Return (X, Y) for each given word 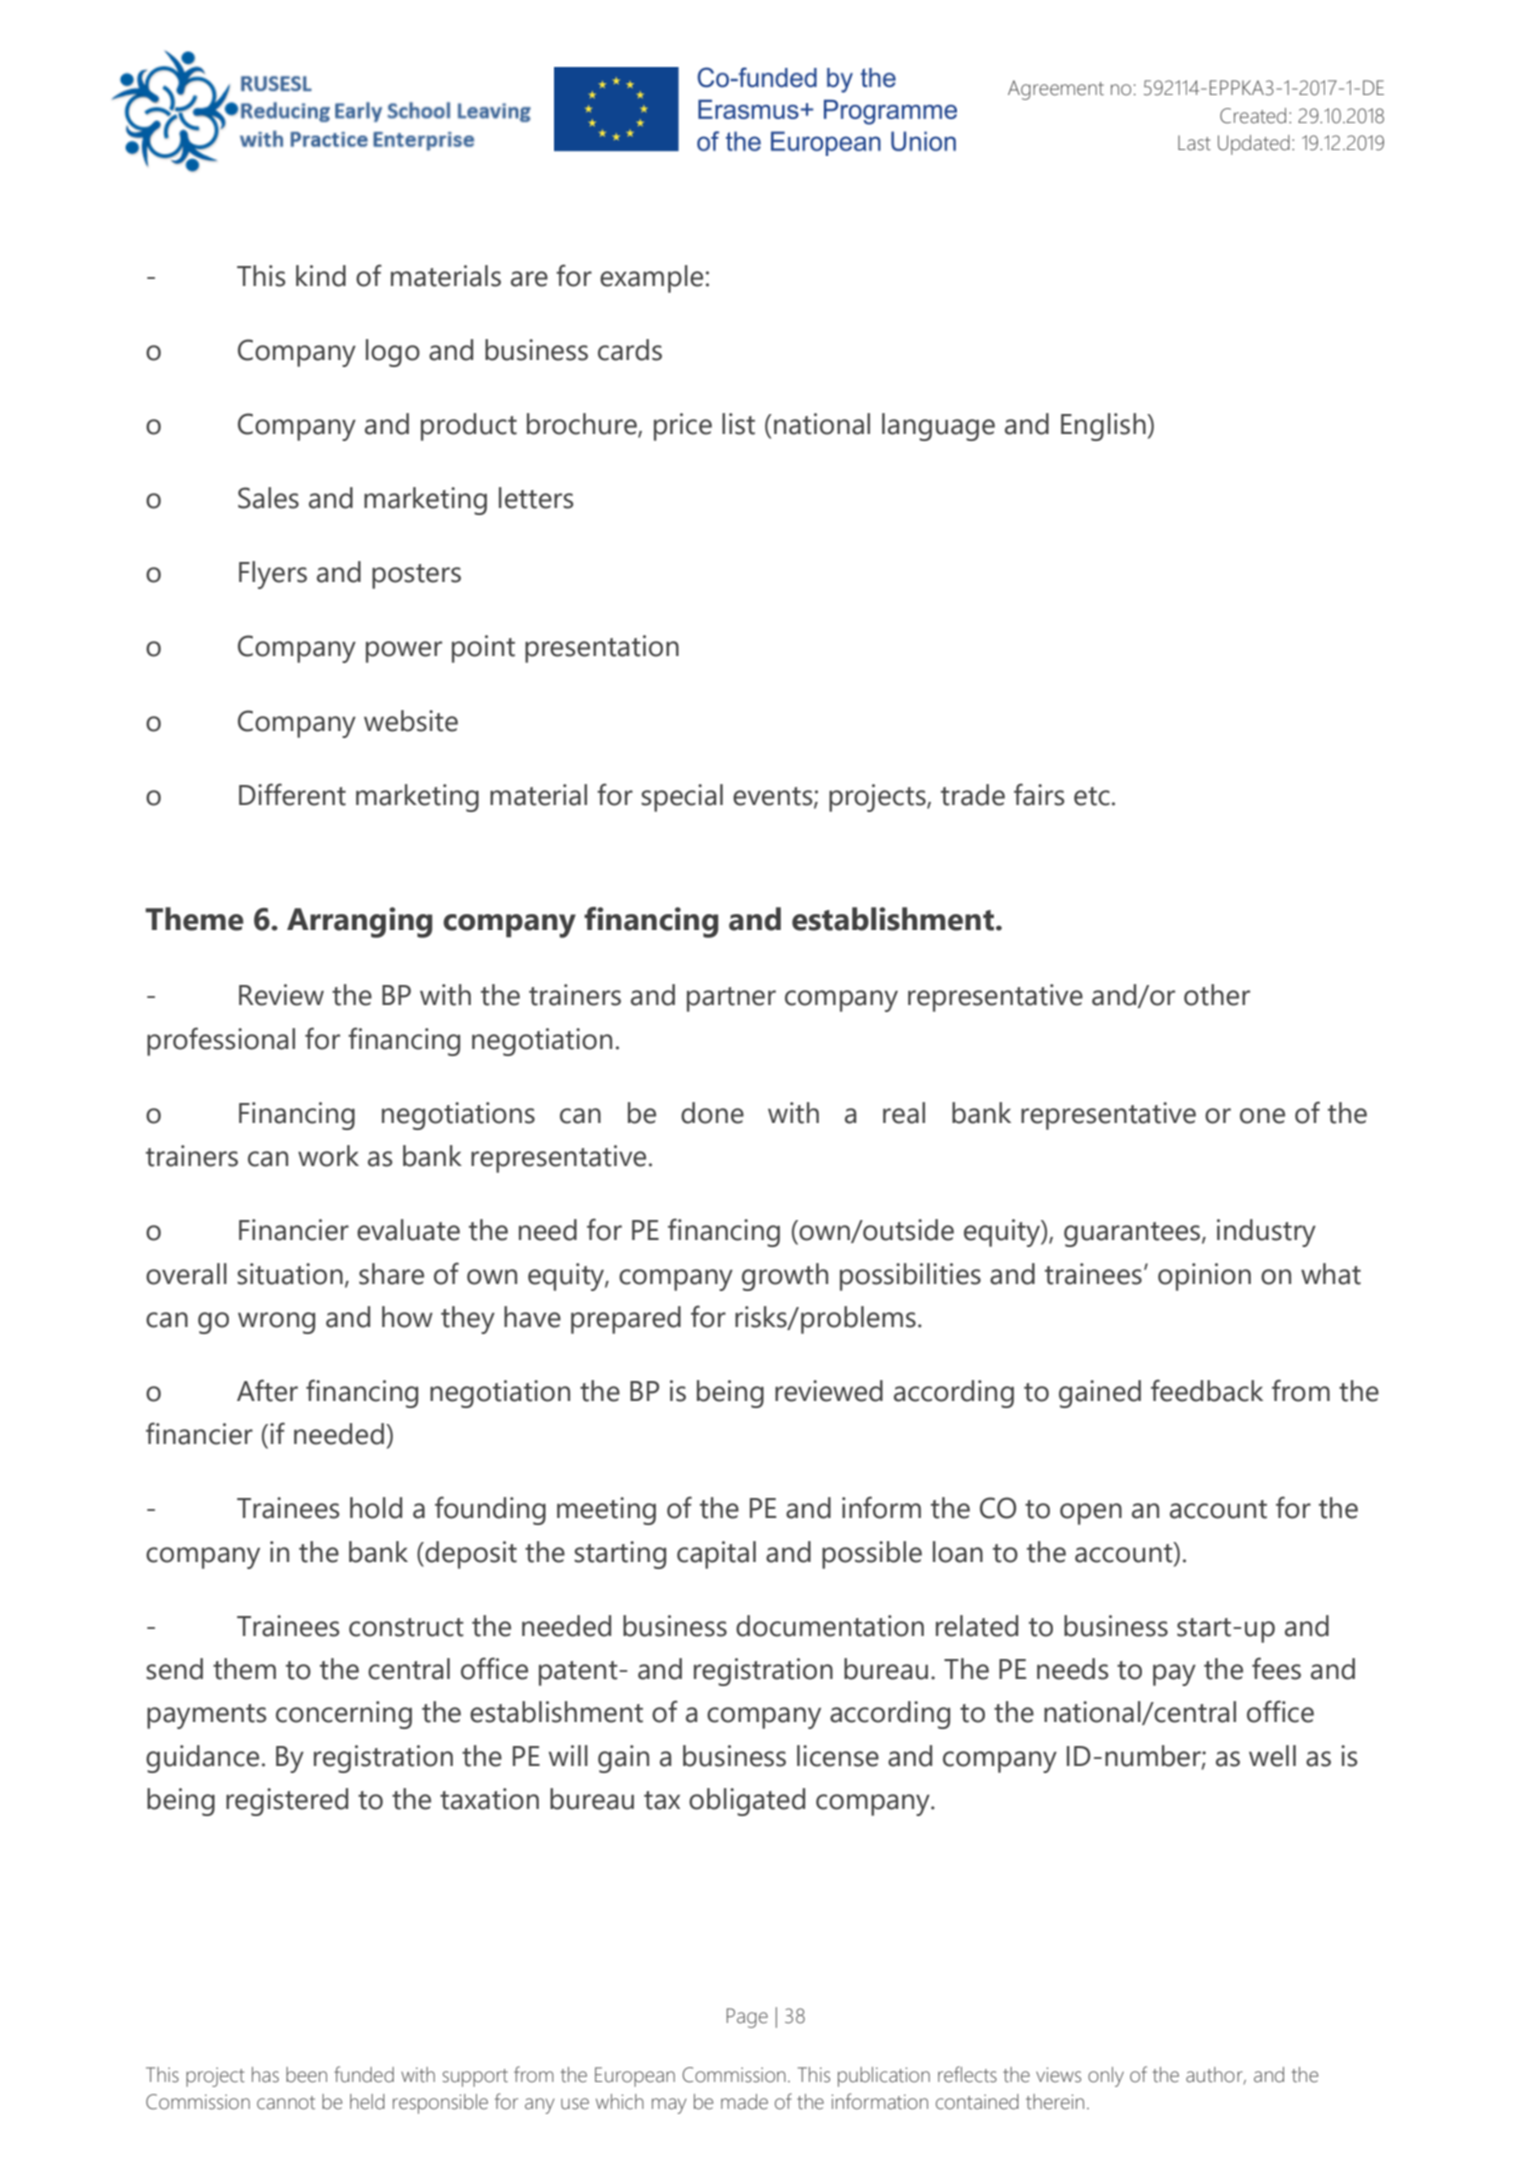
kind (321, 276)
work (328, 1156)
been (306, 2075)
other (1217, 995)
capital (716, 1555)
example (651, 279)
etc (1092, 796)
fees (1276, 1668)
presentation (602, 649)
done (712, 1113)
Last (1194, 143)
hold (376, 1508)
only (1106, 2077)
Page (747, 2018)
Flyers (273, 575)
